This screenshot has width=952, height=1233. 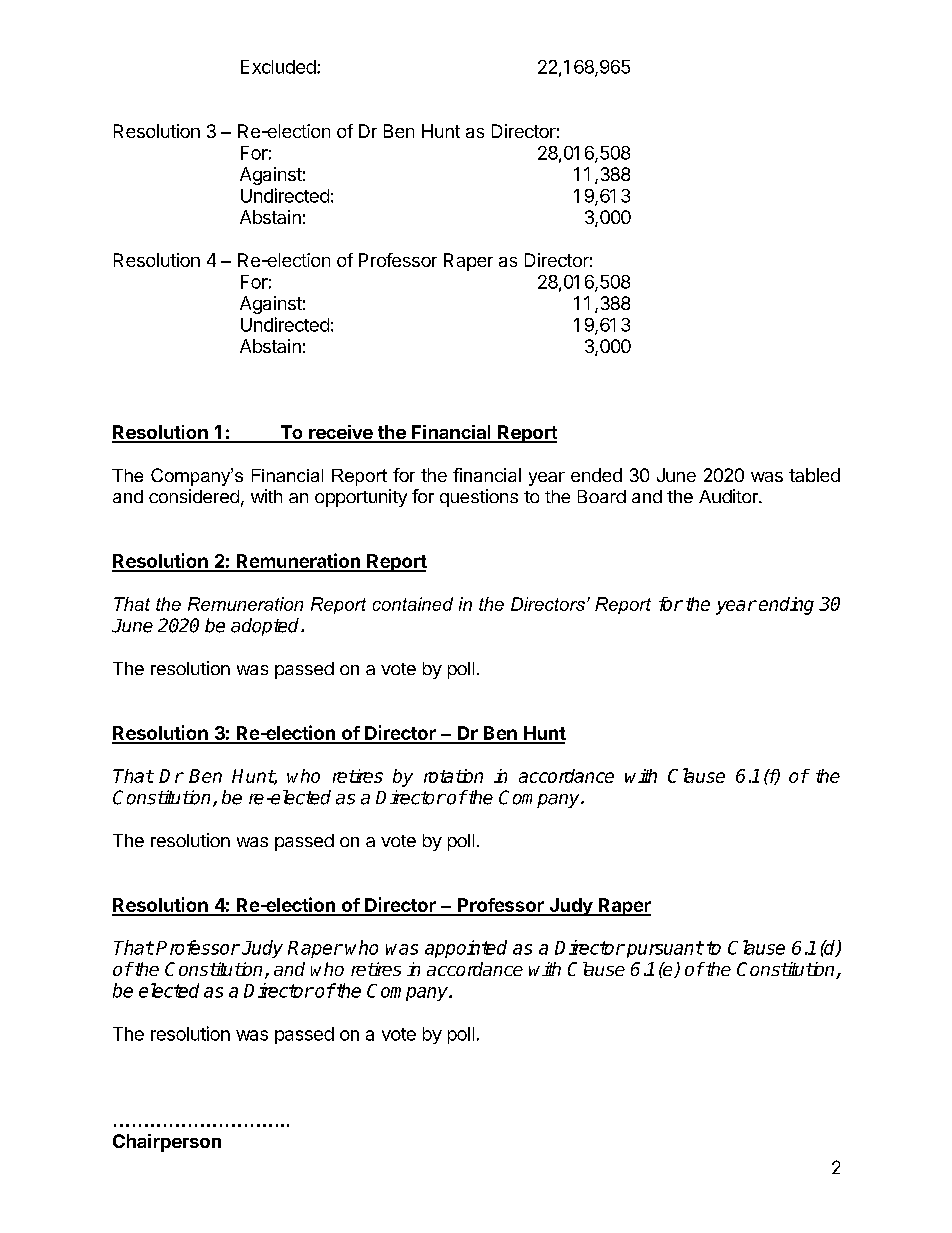 I want to click on contained, so click(x=413, y=604).
